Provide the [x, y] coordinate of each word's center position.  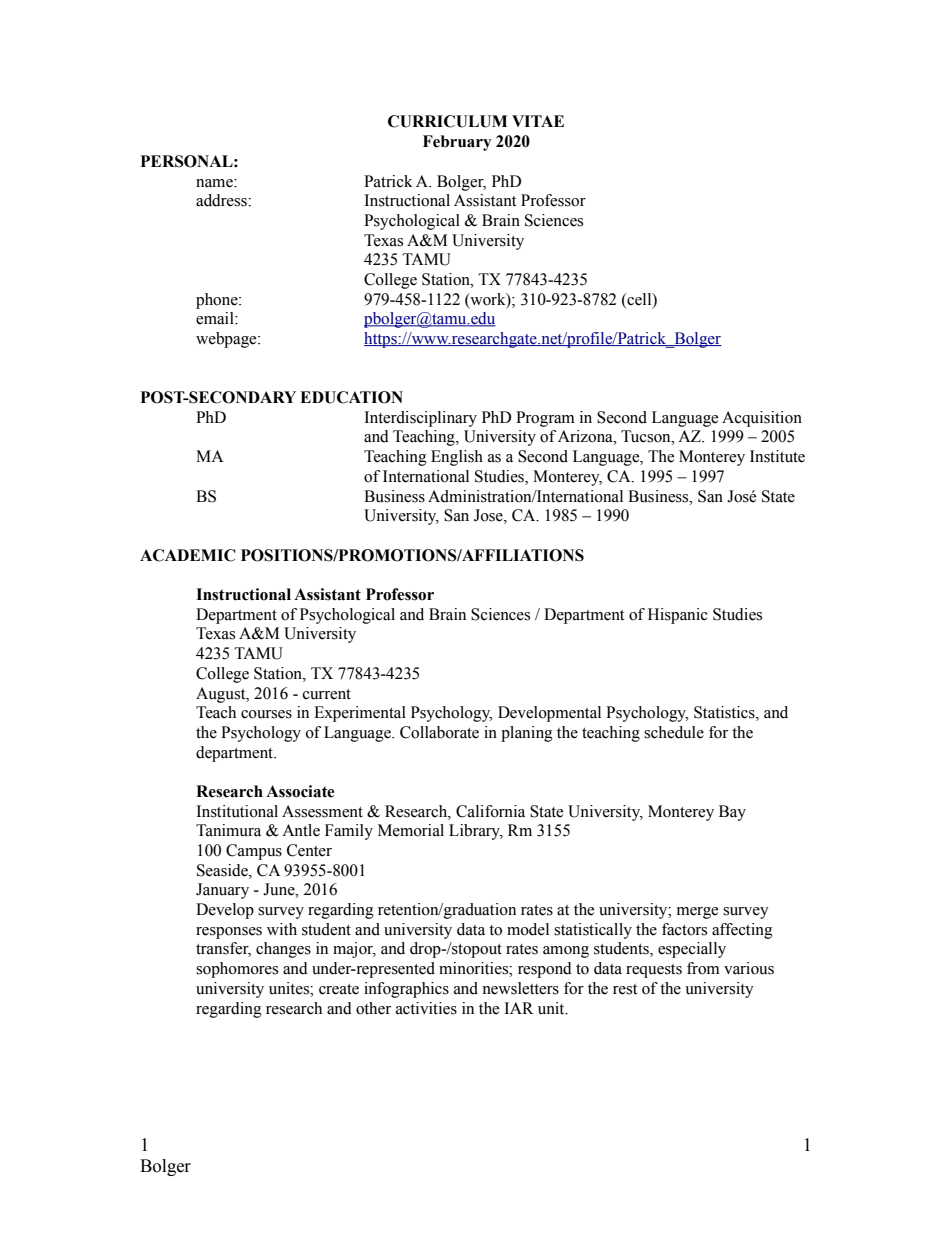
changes [283, 950]
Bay [732, 813]
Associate [300, 791]
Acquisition [762, 419]
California [490, 811]
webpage [227, 340]
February [457, 143]
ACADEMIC [188, 555]
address [222, 200]
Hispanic [678, 616]
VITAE [538, 121]
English [457, 458]
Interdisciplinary [420, 419]
